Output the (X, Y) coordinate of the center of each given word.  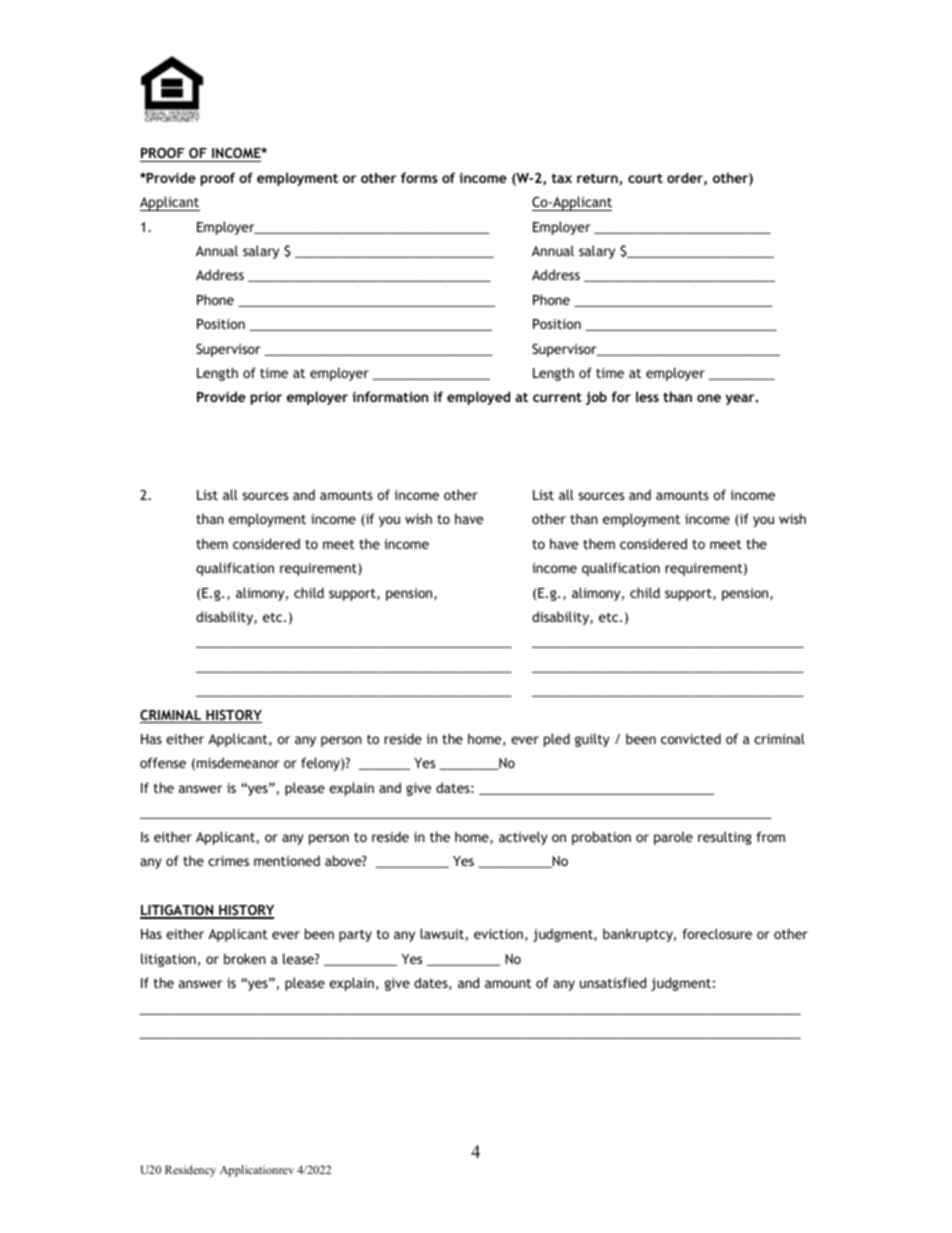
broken (245, 958)
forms (419, 177)
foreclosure (717, 933)
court (645, 178)
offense (163, 762)
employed (478, 398)
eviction (498, 934)
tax (562, 178)
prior (266, 398)
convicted (691, 738)
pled (557, 740)
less (647, 396)
